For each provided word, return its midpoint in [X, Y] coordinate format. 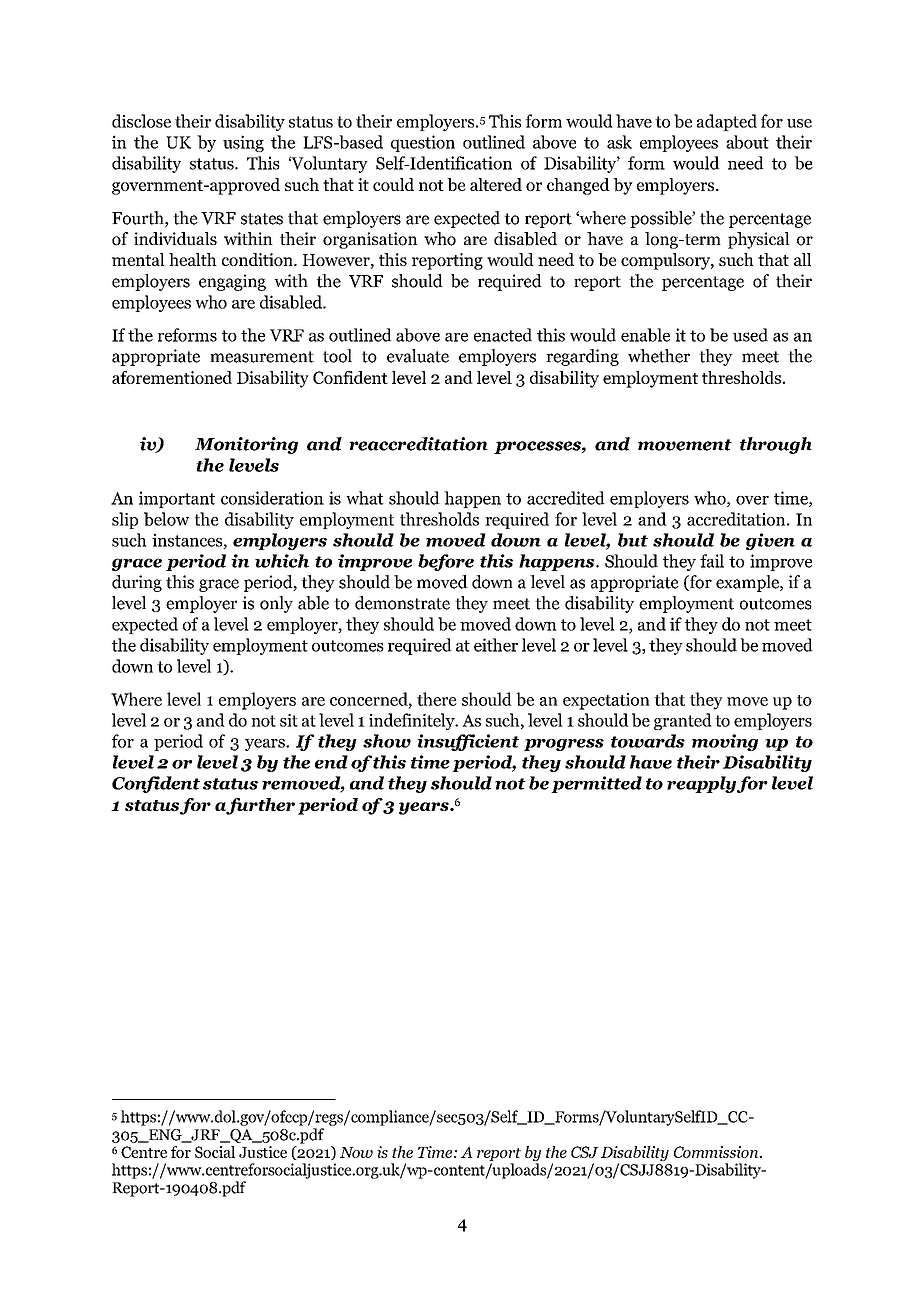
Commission [717, 1152]
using [243, 143]
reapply [701, 784]
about [747, 142]
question [423, 143]
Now [356, 1152]
